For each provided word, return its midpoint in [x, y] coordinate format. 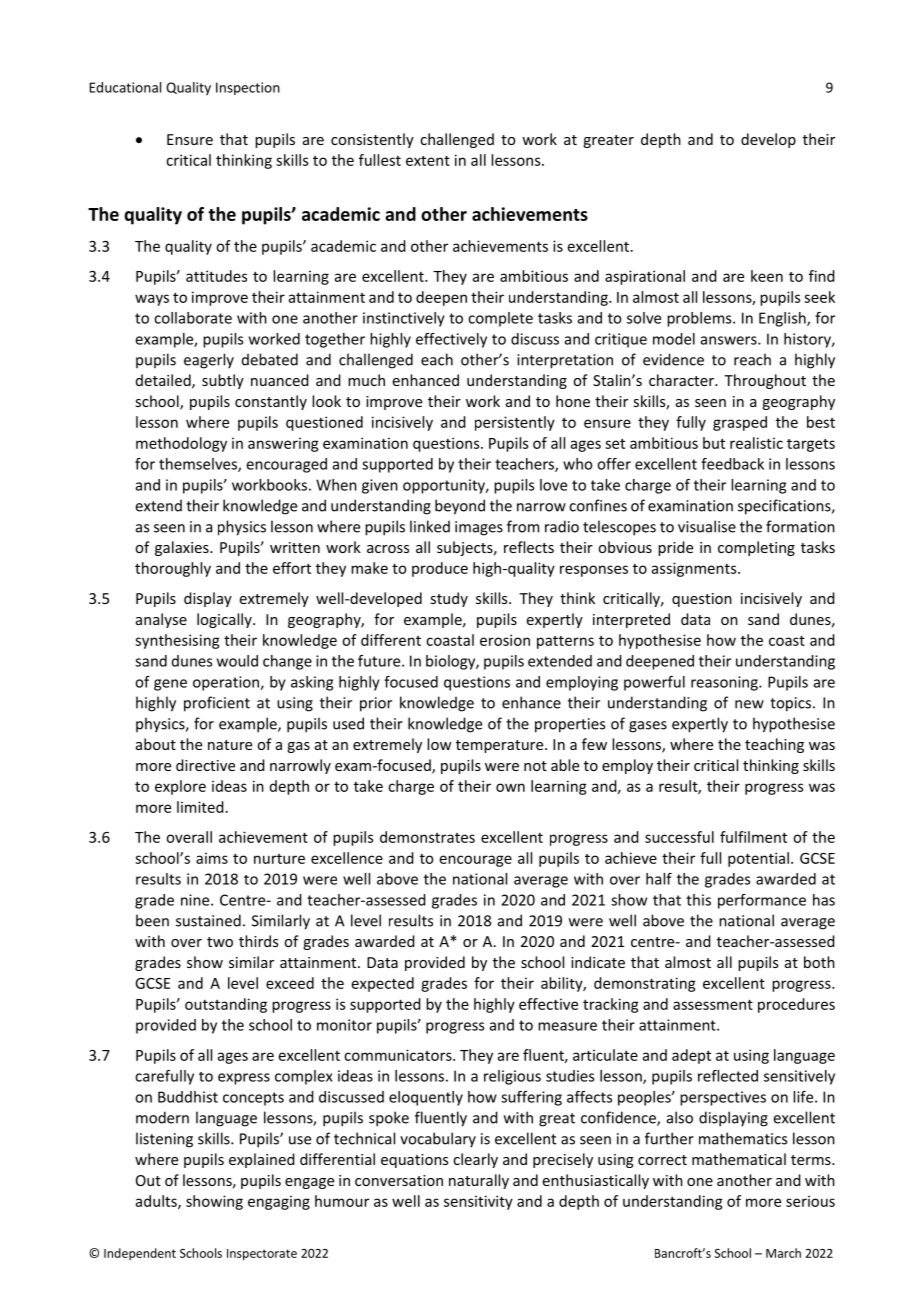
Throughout [765, 381]
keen [767, 276]
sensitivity [478, 1202]
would [237, 661]
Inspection [248, 88]
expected [383, 984]
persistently [515, 423]
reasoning [725, 683]
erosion [505, 640]
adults [157, 1202]
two [220, 942]
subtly [223, 381]
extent [428, 161]
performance [762, 901]
